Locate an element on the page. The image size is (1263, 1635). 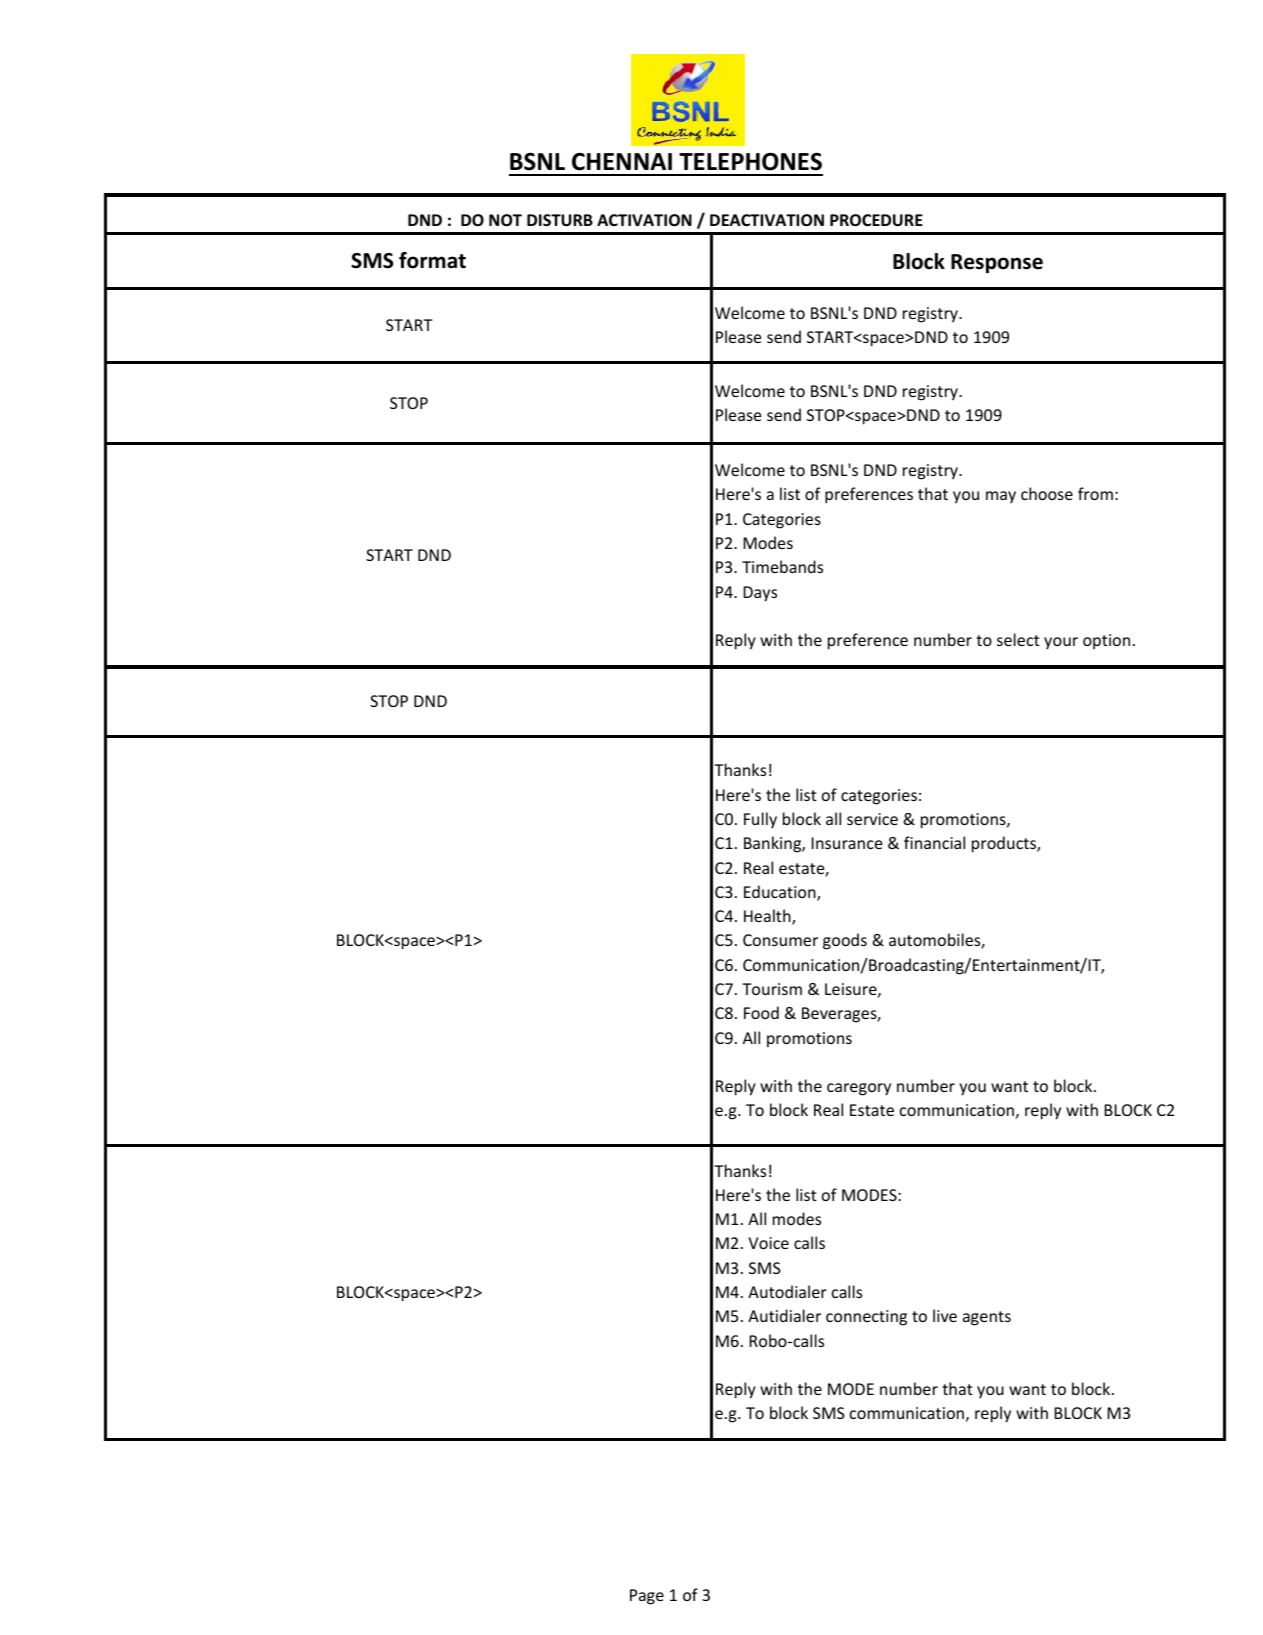
connecting is located at coordinates (866, 1318).
